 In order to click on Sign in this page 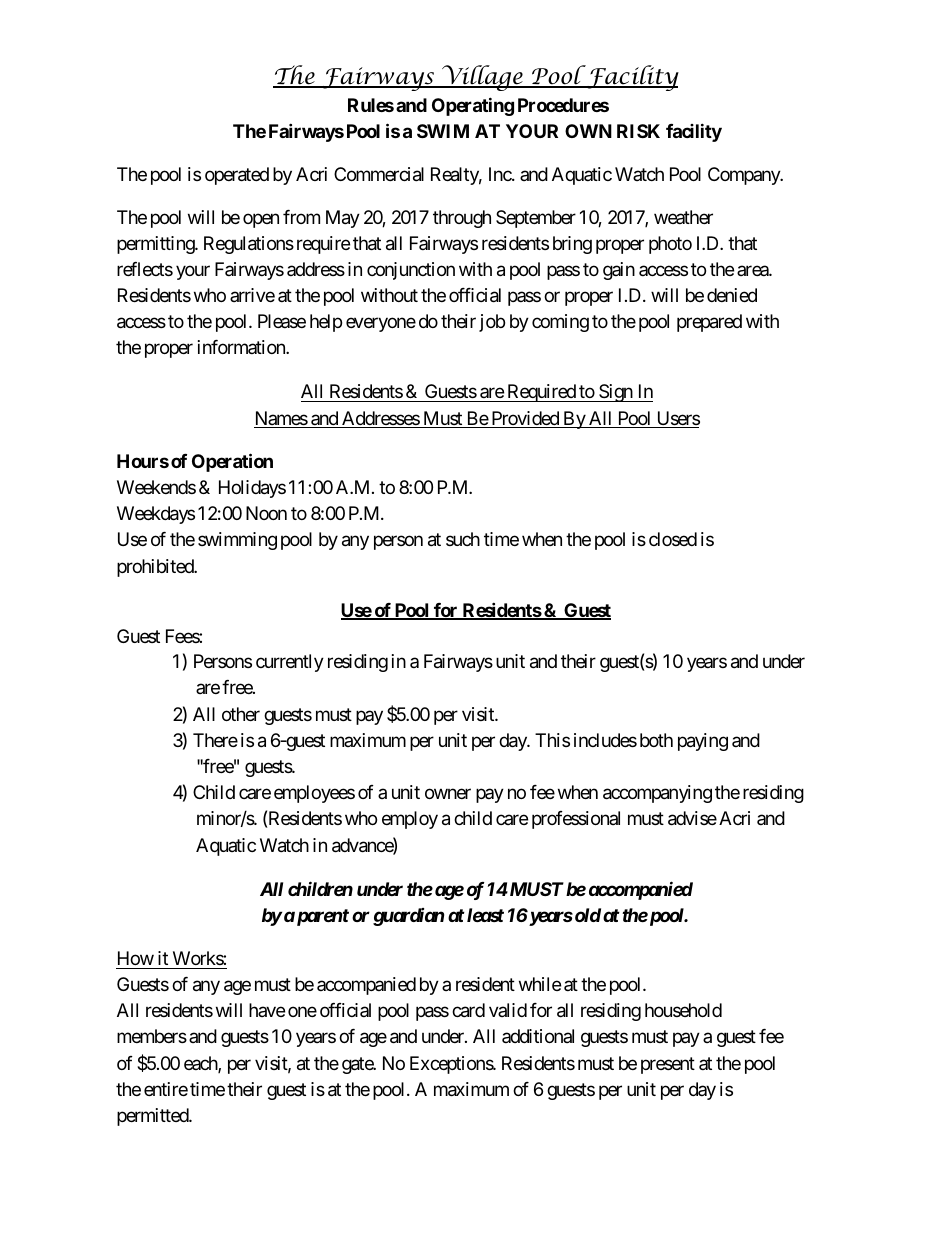, I will do `click(615, 393)`.
